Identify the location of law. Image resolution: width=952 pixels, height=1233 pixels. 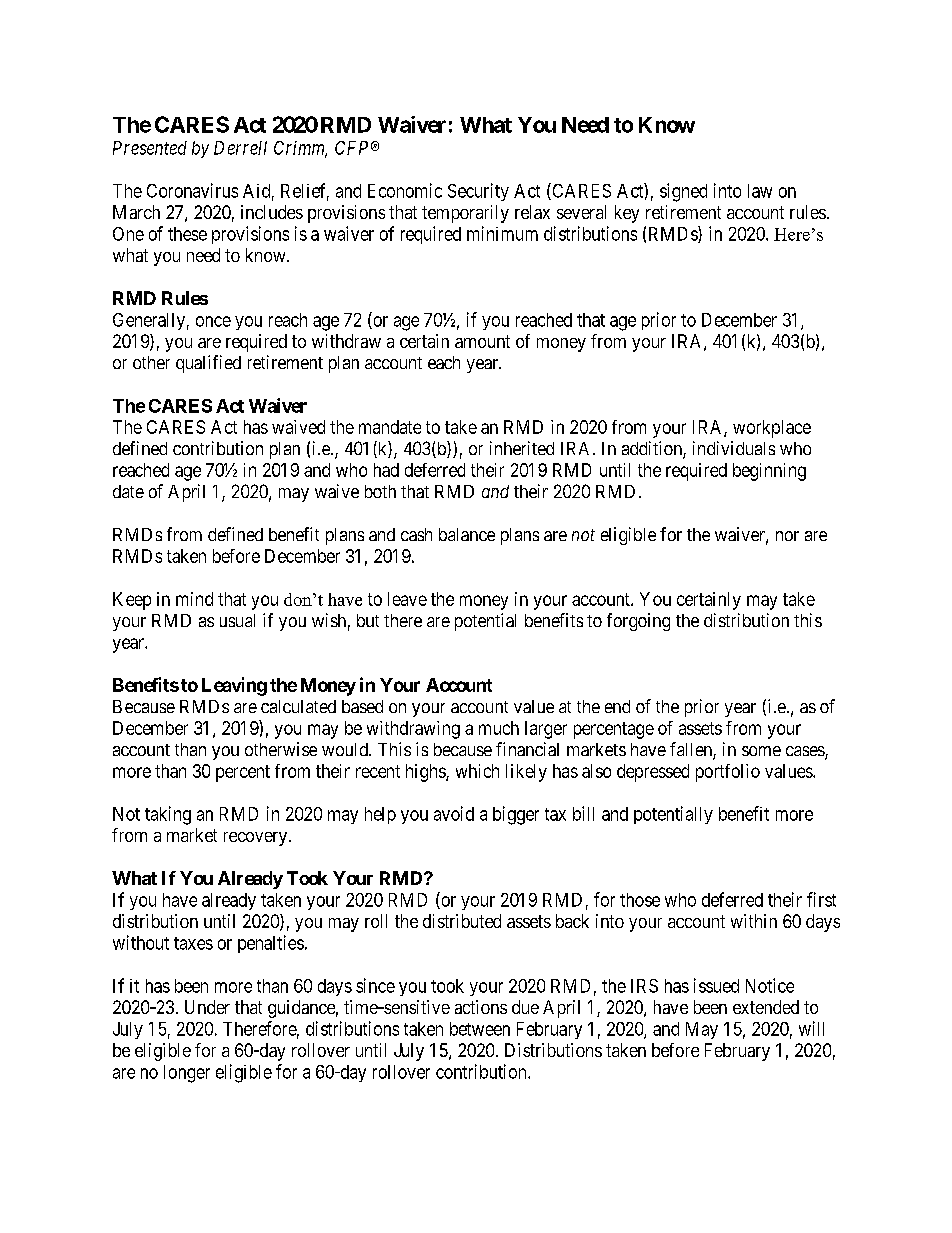
(760, 191).
